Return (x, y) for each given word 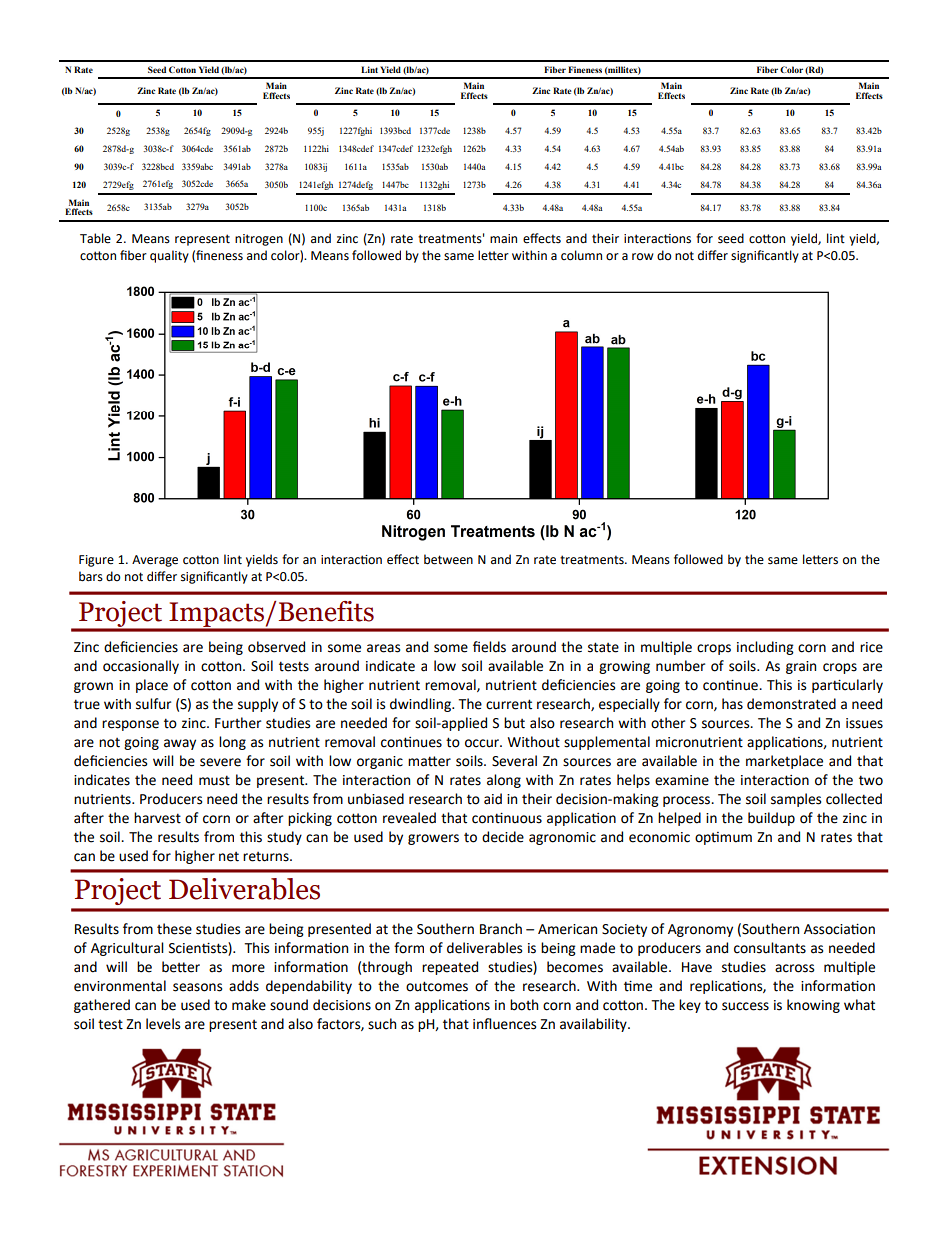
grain (801, 667)
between (448, 559)
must (214, 780)
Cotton (182, 69)
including (765, 648)
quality (169, 256)
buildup (771, 819)
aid (493, 799)
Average (155, 561)
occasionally (141, 667)
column (581, 255)
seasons (197, 987)
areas (383, 648)
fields (489, 647)
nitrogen (259, 240)
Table (95, 238)
